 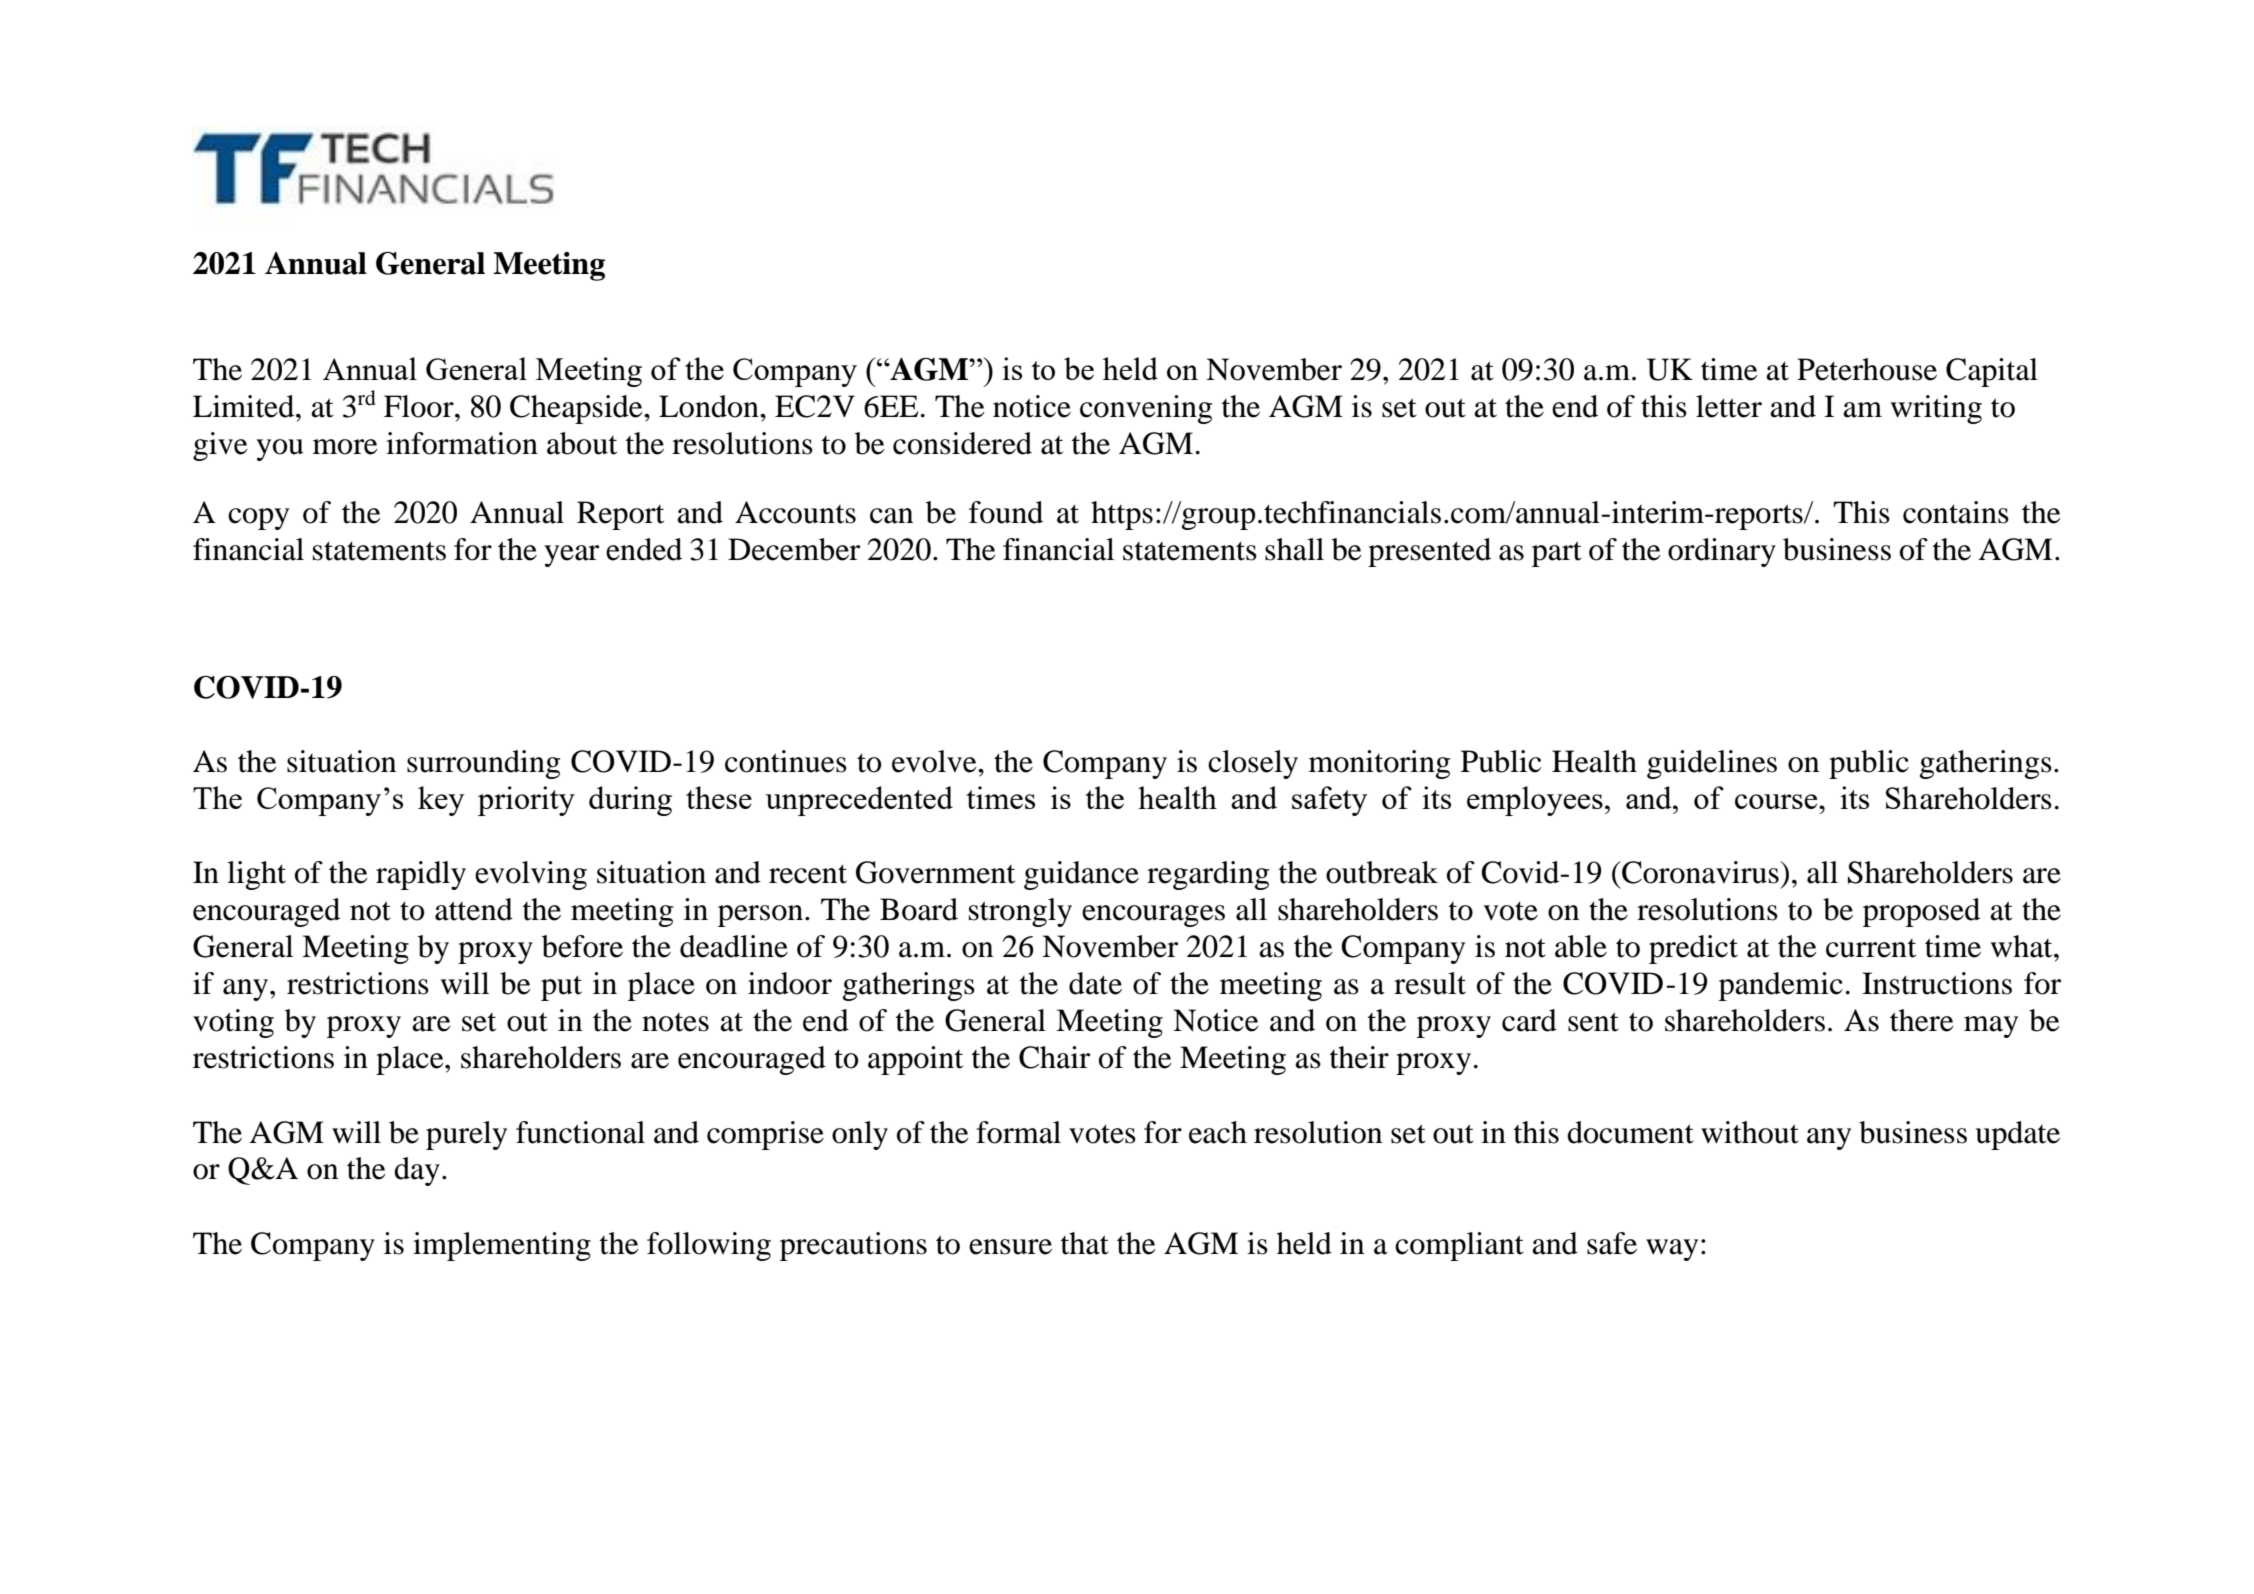 What do you see at coordinates (1153, 916) in the image?
I see `encourages` at bounding box center [1153, 916].
